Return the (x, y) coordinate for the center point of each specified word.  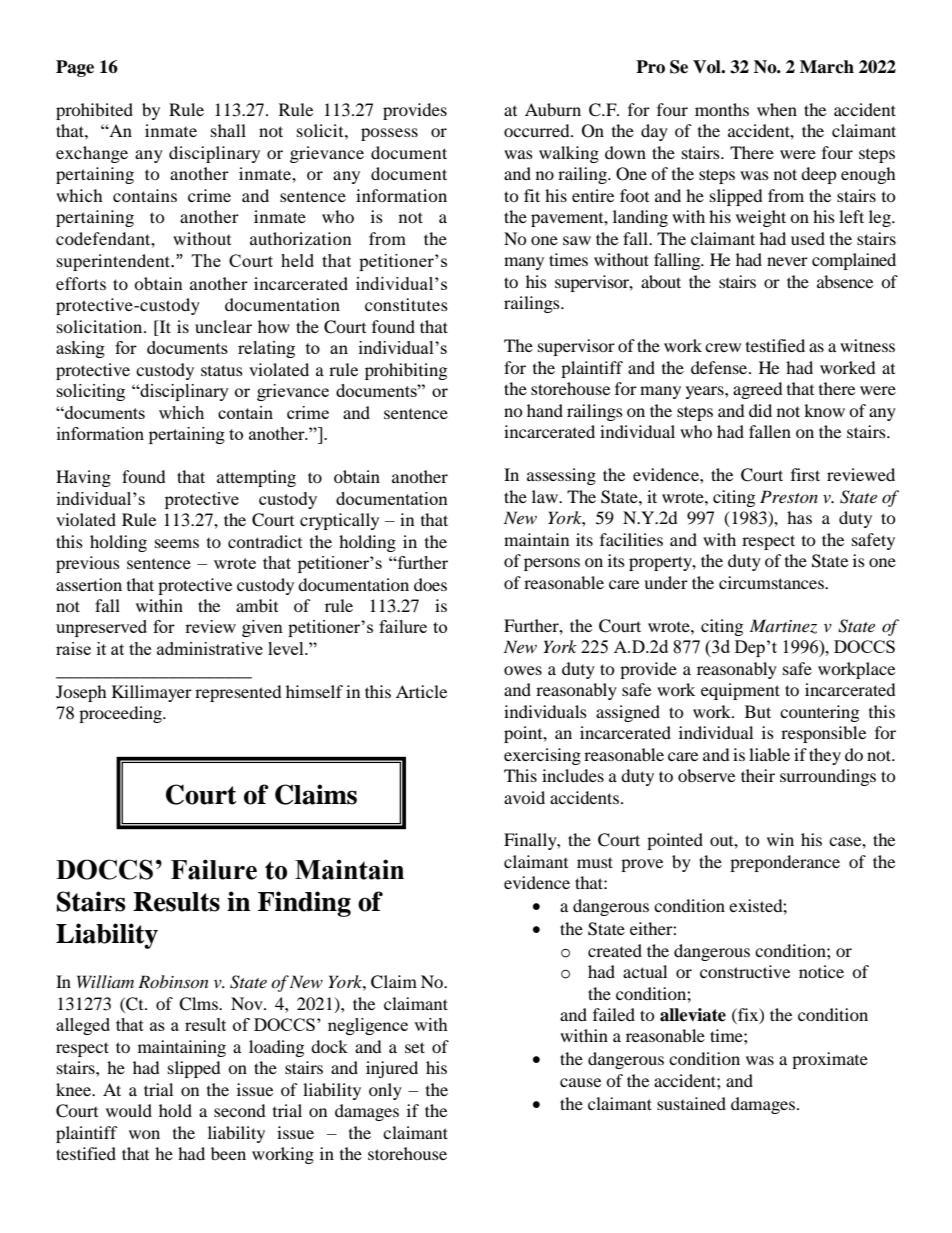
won (144, 1134)
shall (228, 130)
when (777, 109)
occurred (538, 130)
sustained (691, 1103)
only (385, 1091)
